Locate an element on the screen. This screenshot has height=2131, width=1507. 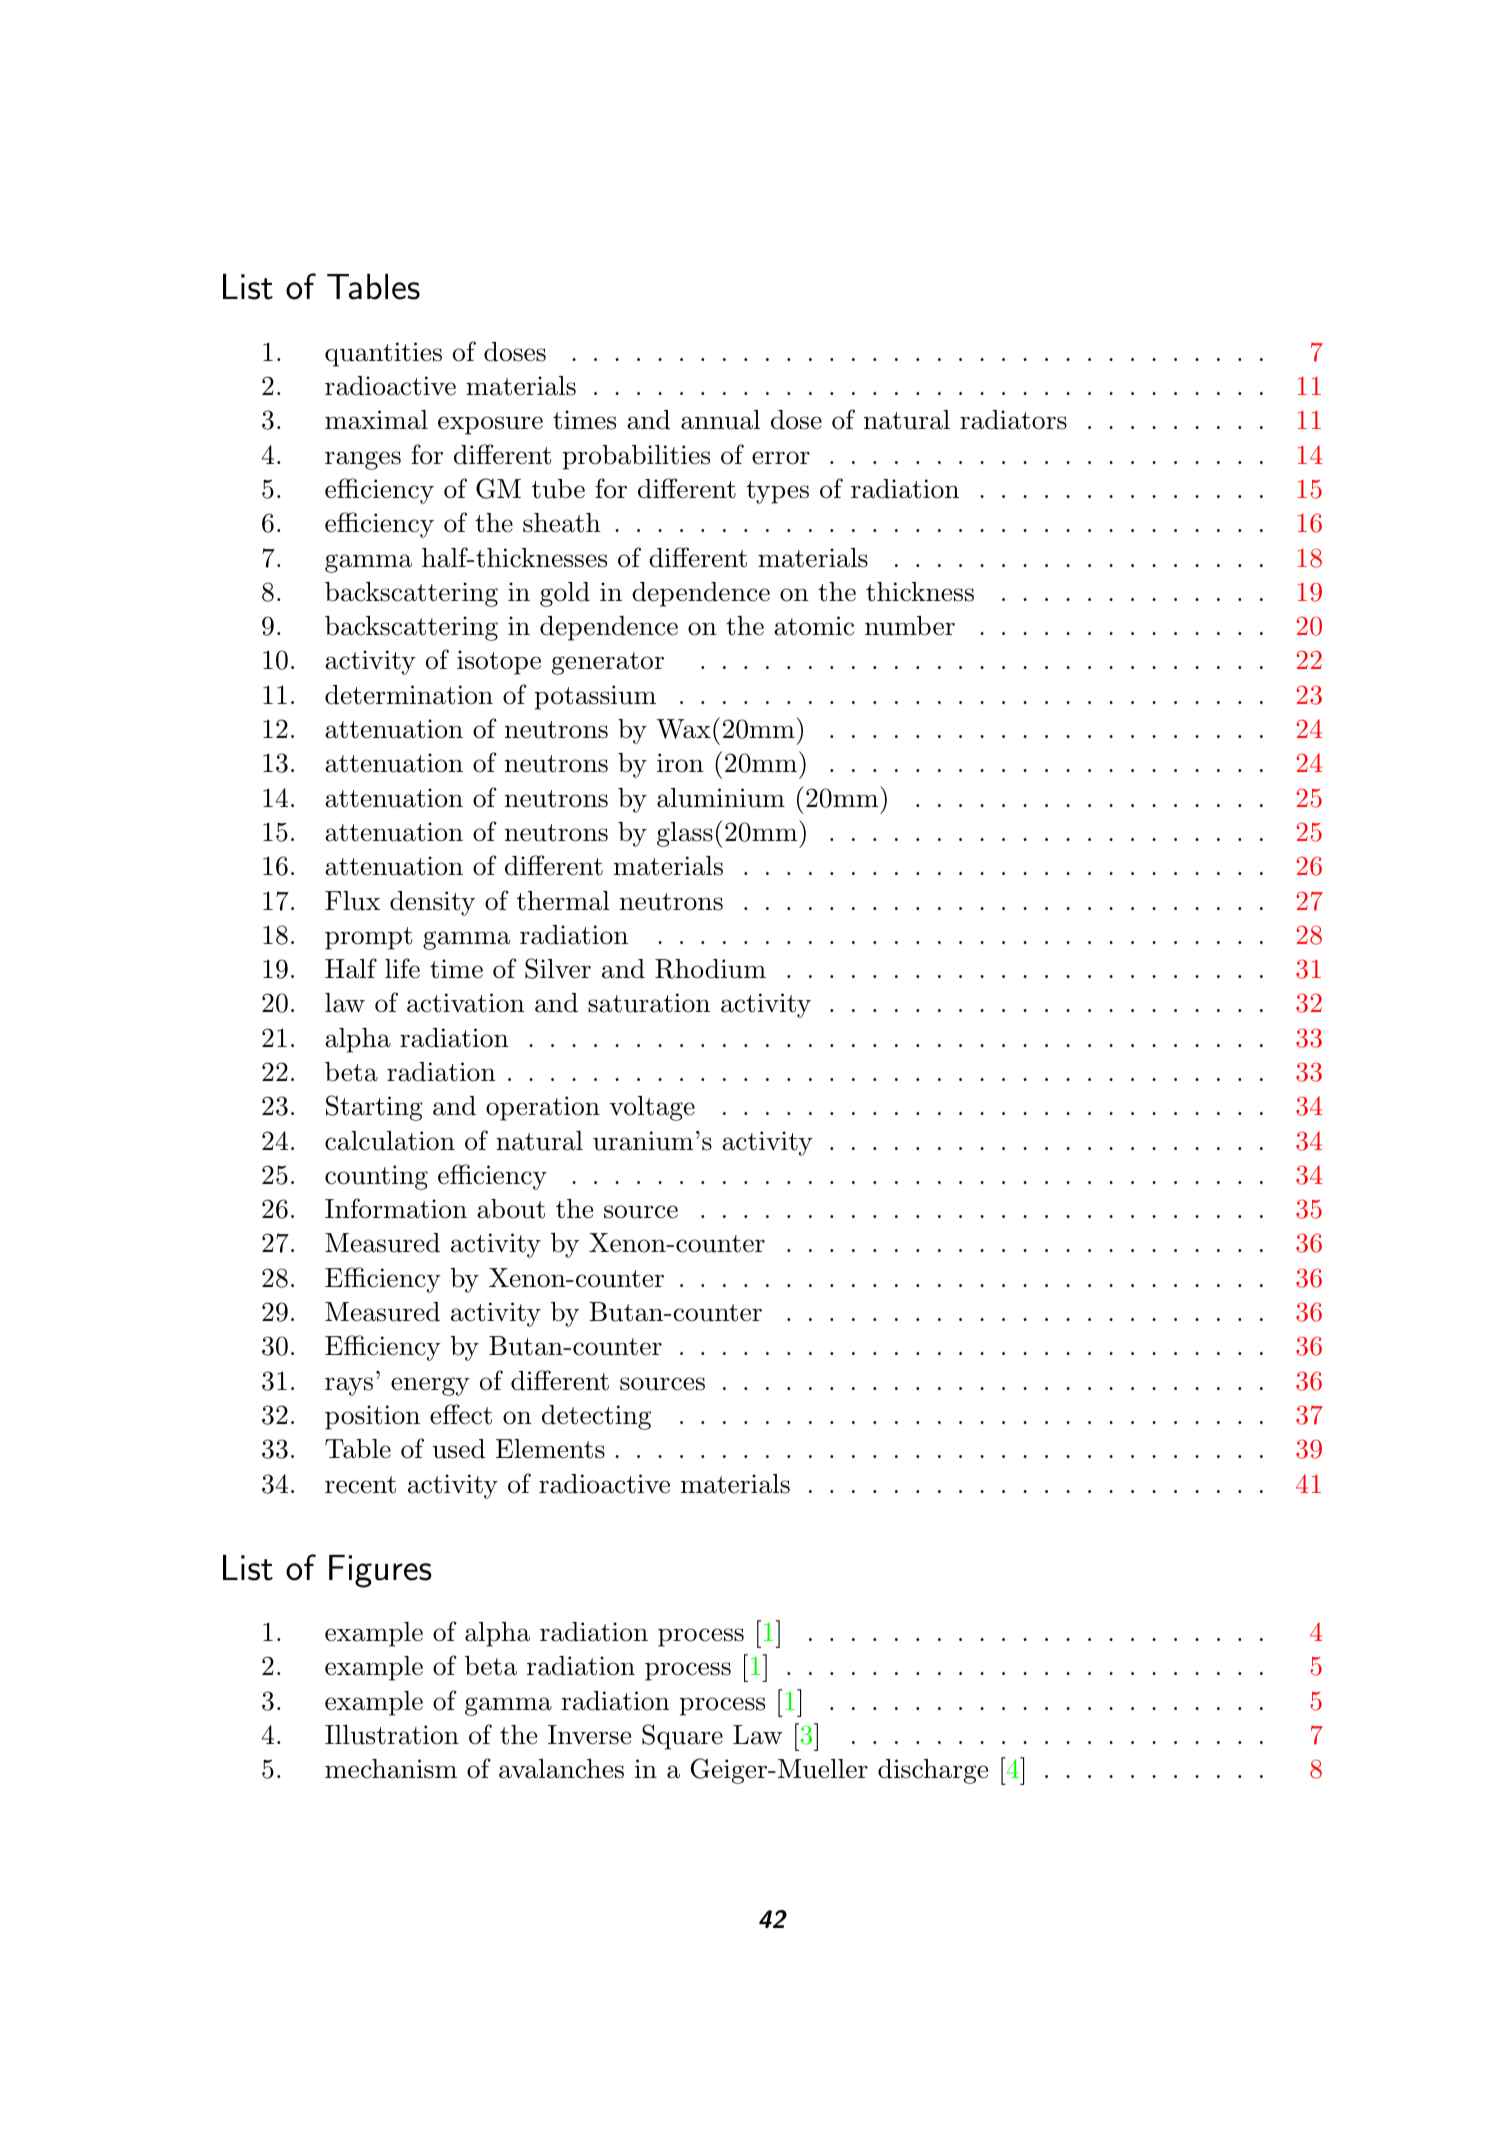
Illustration is located at coordinates (392, 1735).
